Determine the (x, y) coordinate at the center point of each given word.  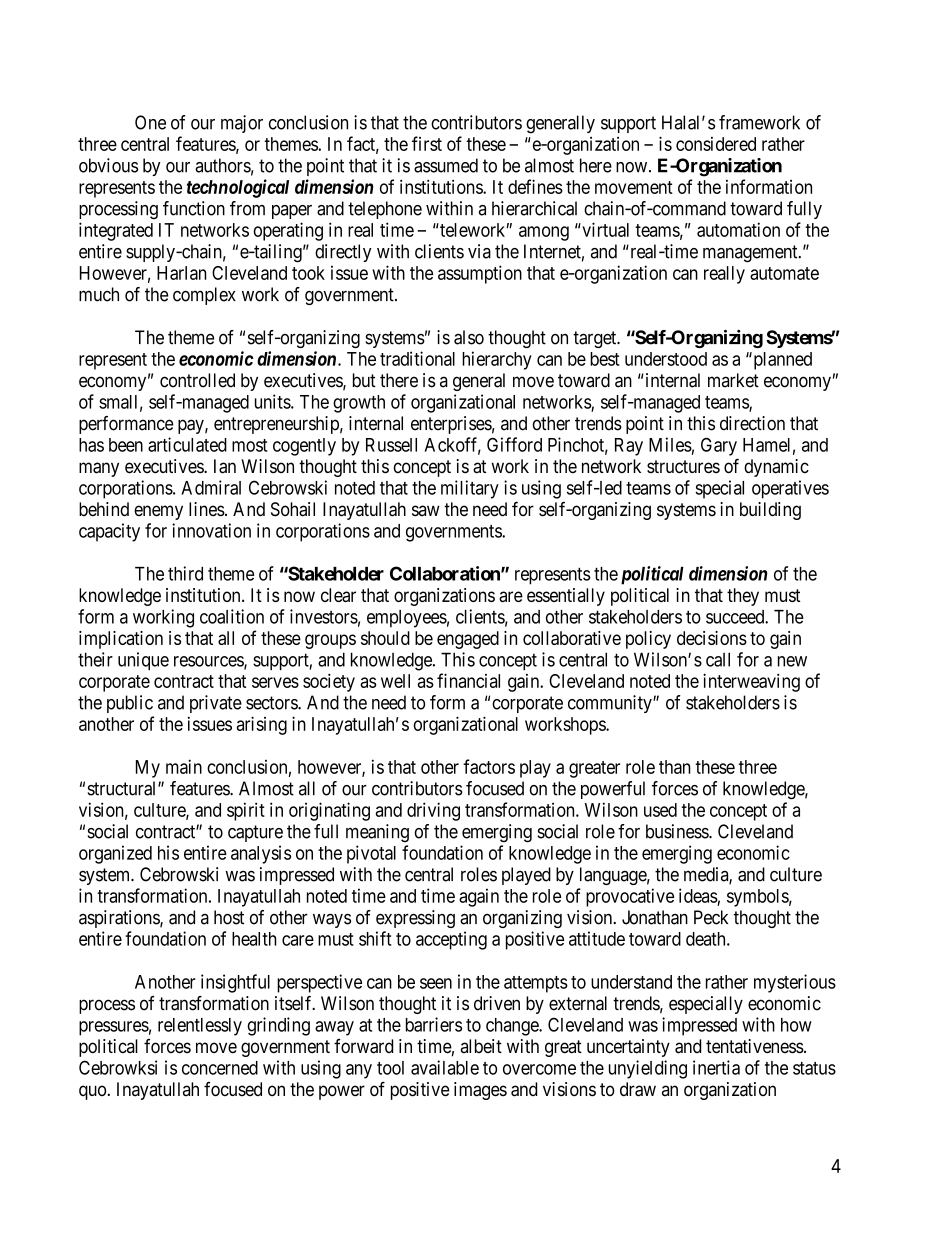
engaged (468, 640)
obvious (108, 165)
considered (716, 144)
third (185, 573)
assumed (446, 165)
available (445, 1067)
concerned (220, 1068)
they (743, 597)
